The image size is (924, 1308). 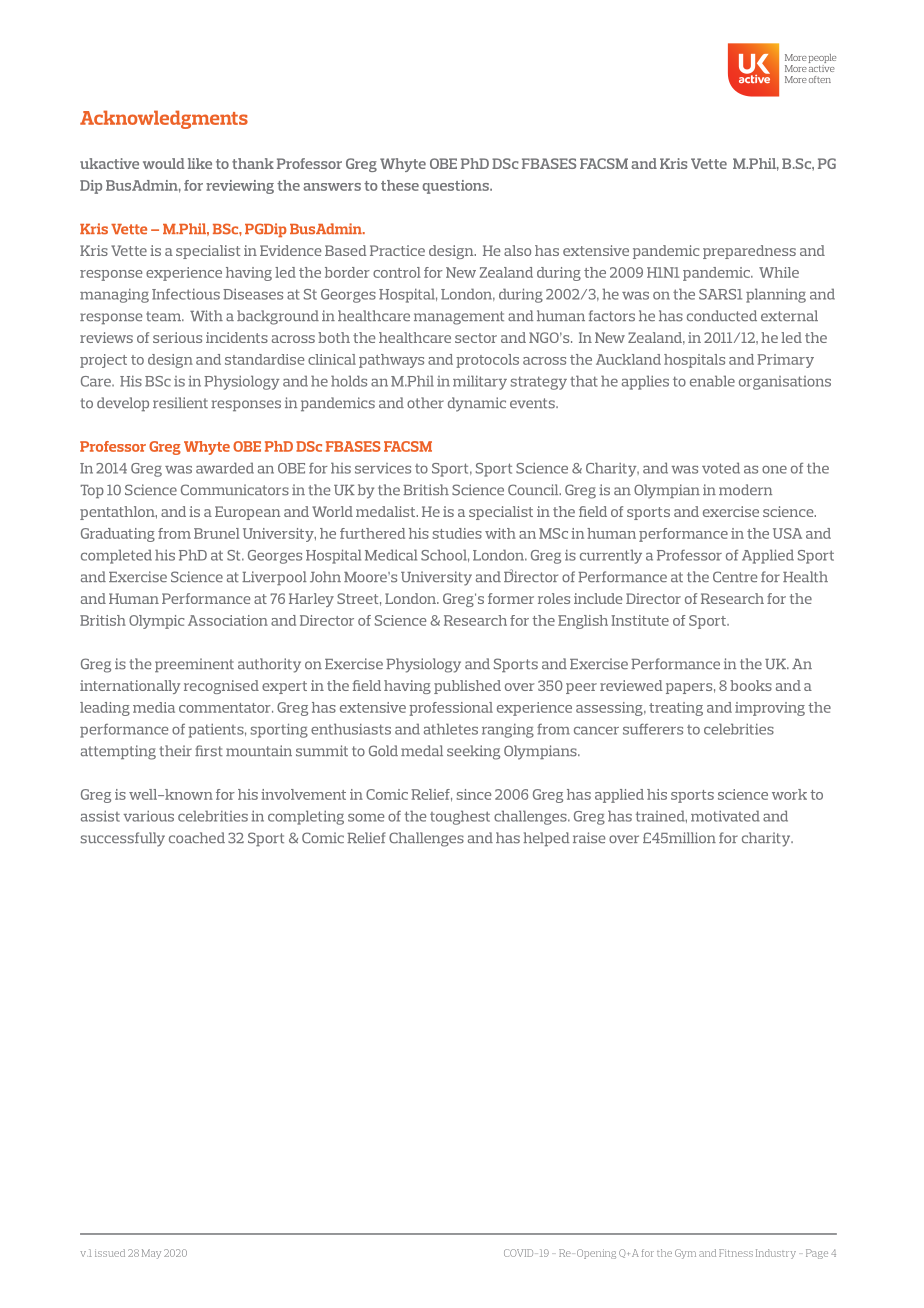 What do you see at coordinates (197, 838) in the screenshot?
I see `coached` at bounding box center [197, 838].
